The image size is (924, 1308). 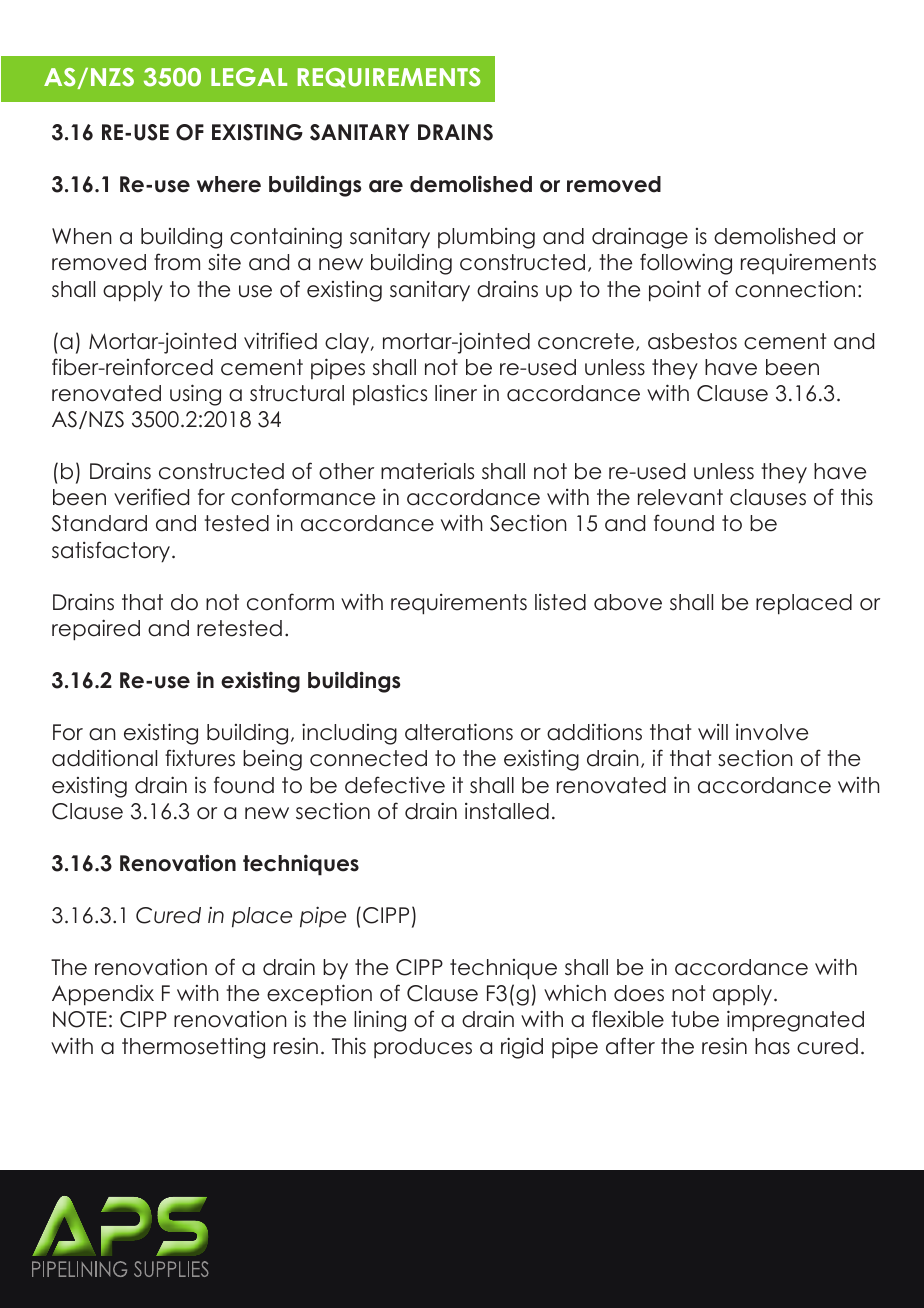 I want to click on liner, so click(x=456, y=393).
